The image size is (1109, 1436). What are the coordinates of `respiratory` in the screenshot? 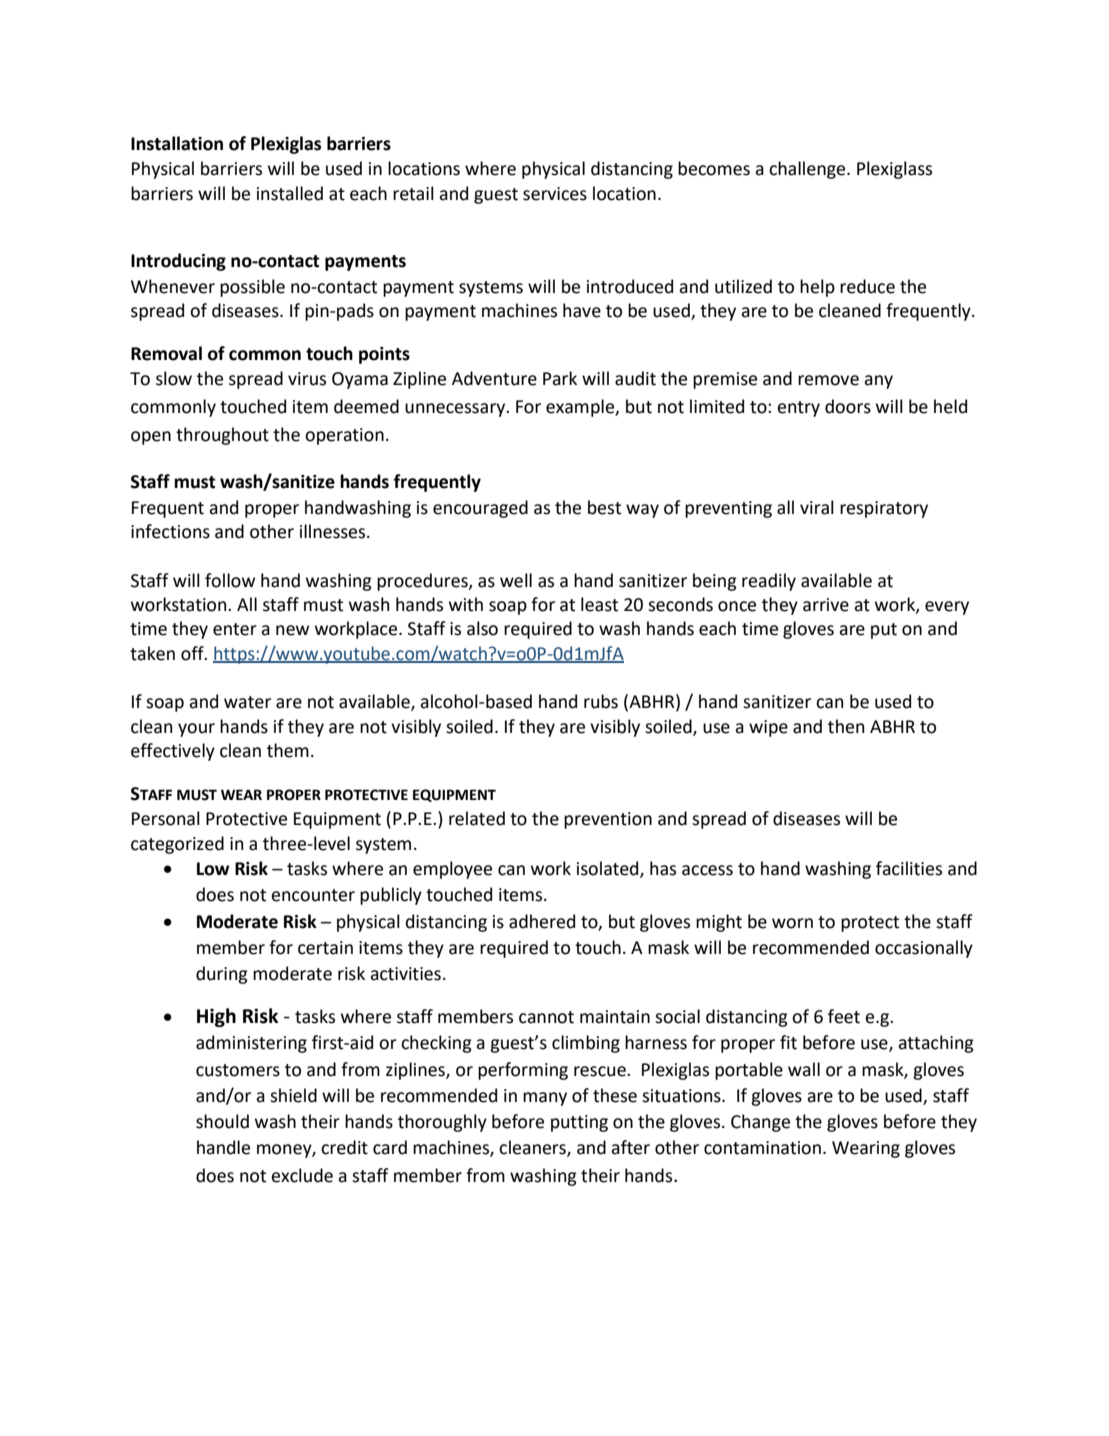 It's located at (884, 509).
